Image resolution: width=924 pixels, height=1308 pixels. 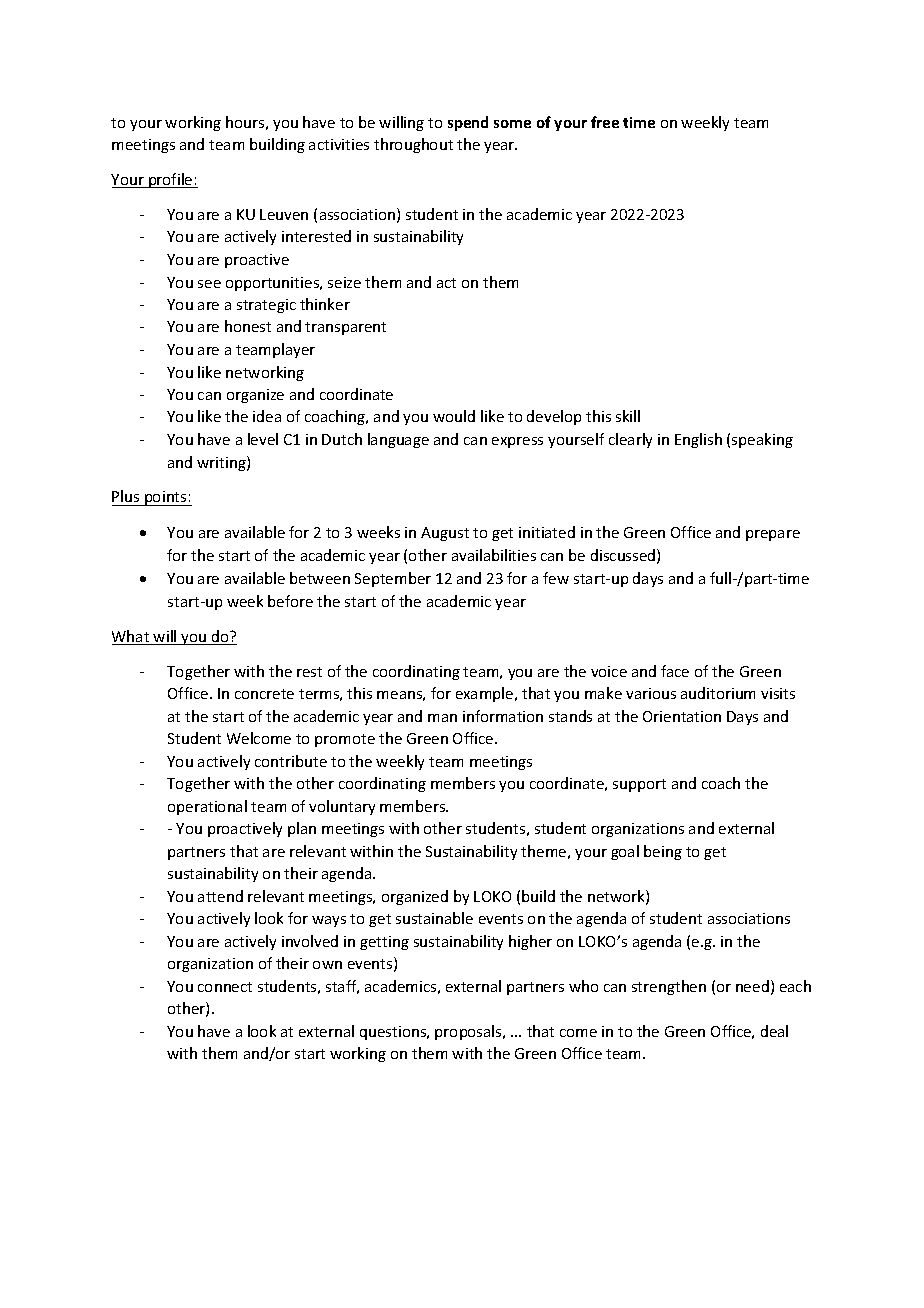 What do you see at coordinates (264, 694) in the screenshot?
I see `concrete` at bounding box center [264, 694].
